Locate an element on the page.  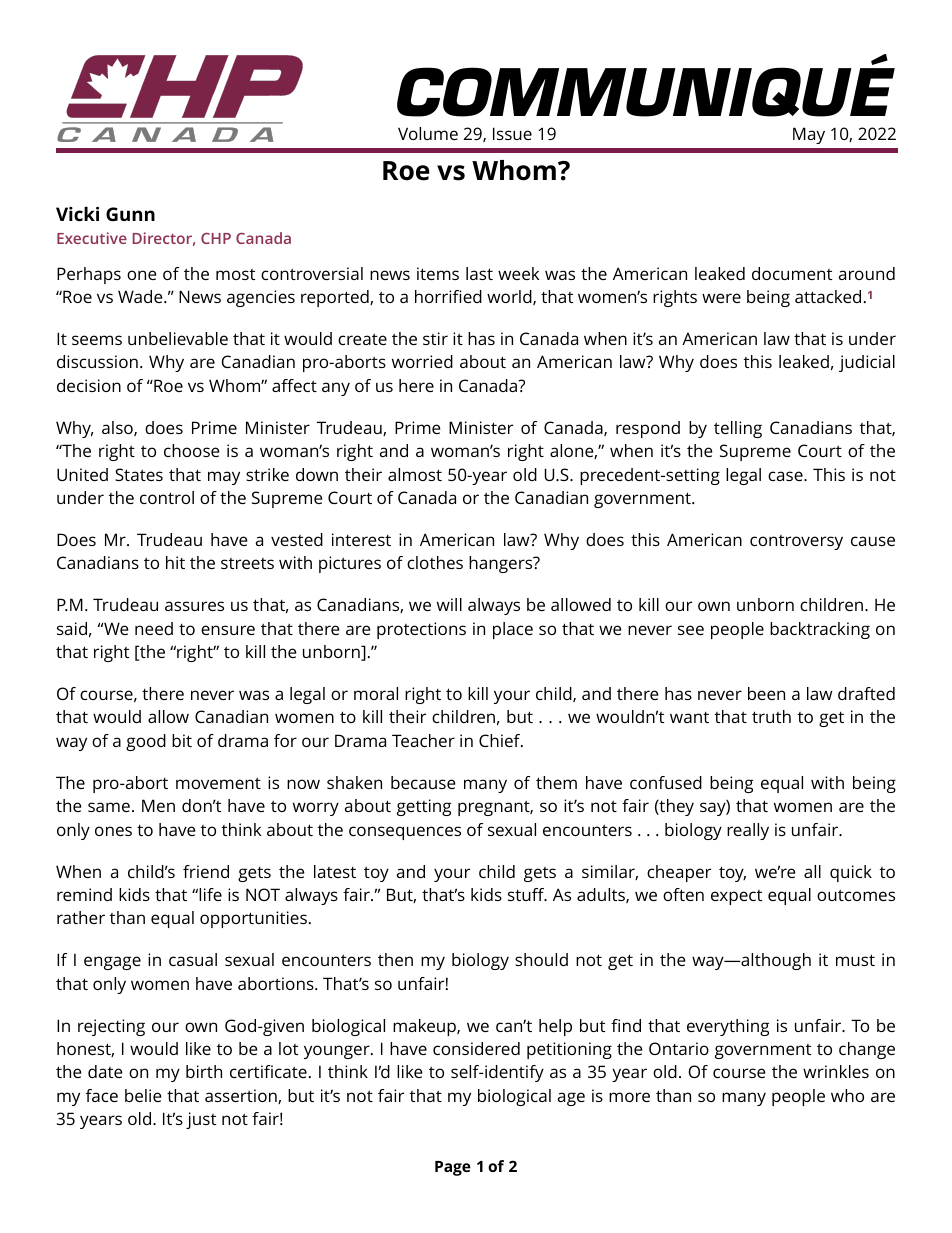
also is located at coordinates (118, 428).
